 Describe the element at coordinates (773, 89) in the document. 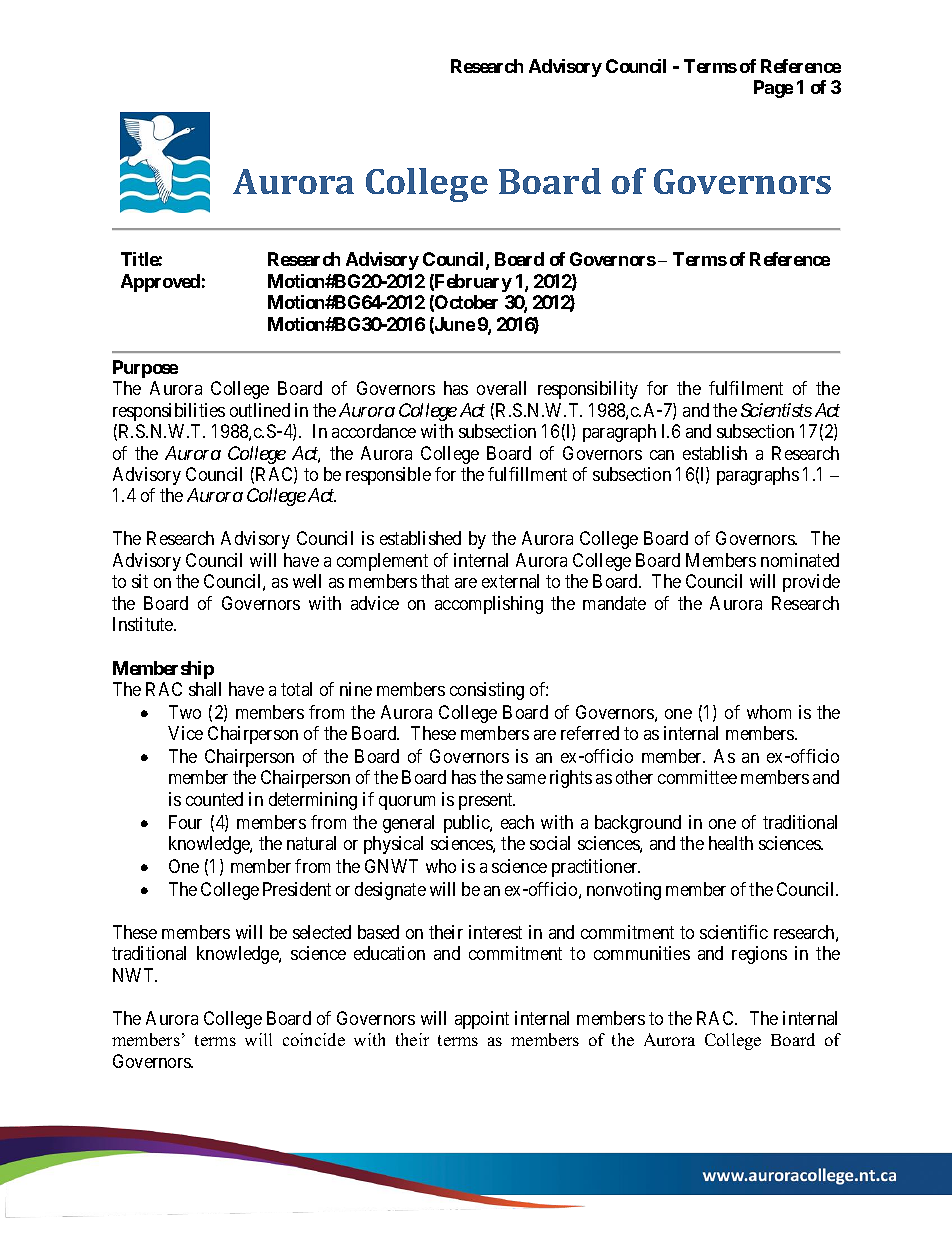

I see `Page` at that location.
